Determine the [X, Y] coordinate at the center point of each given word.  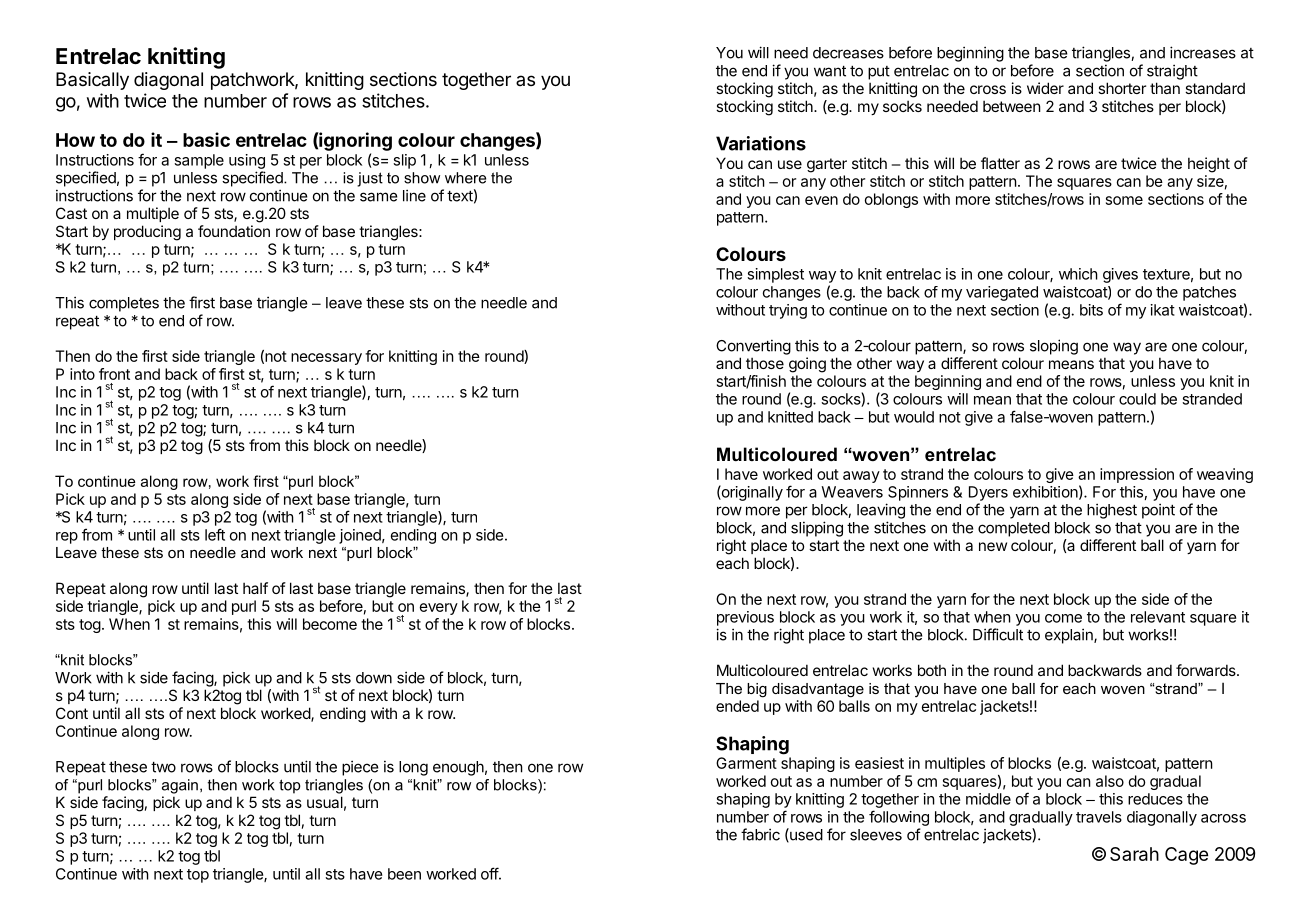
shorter [1122, 88]
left [215, 534]
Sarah [1134, 854]
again [180, 786]
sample [199, 161]
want [830, 71]
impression [1137, 475]
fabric [760, 834]
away [861, 477]
